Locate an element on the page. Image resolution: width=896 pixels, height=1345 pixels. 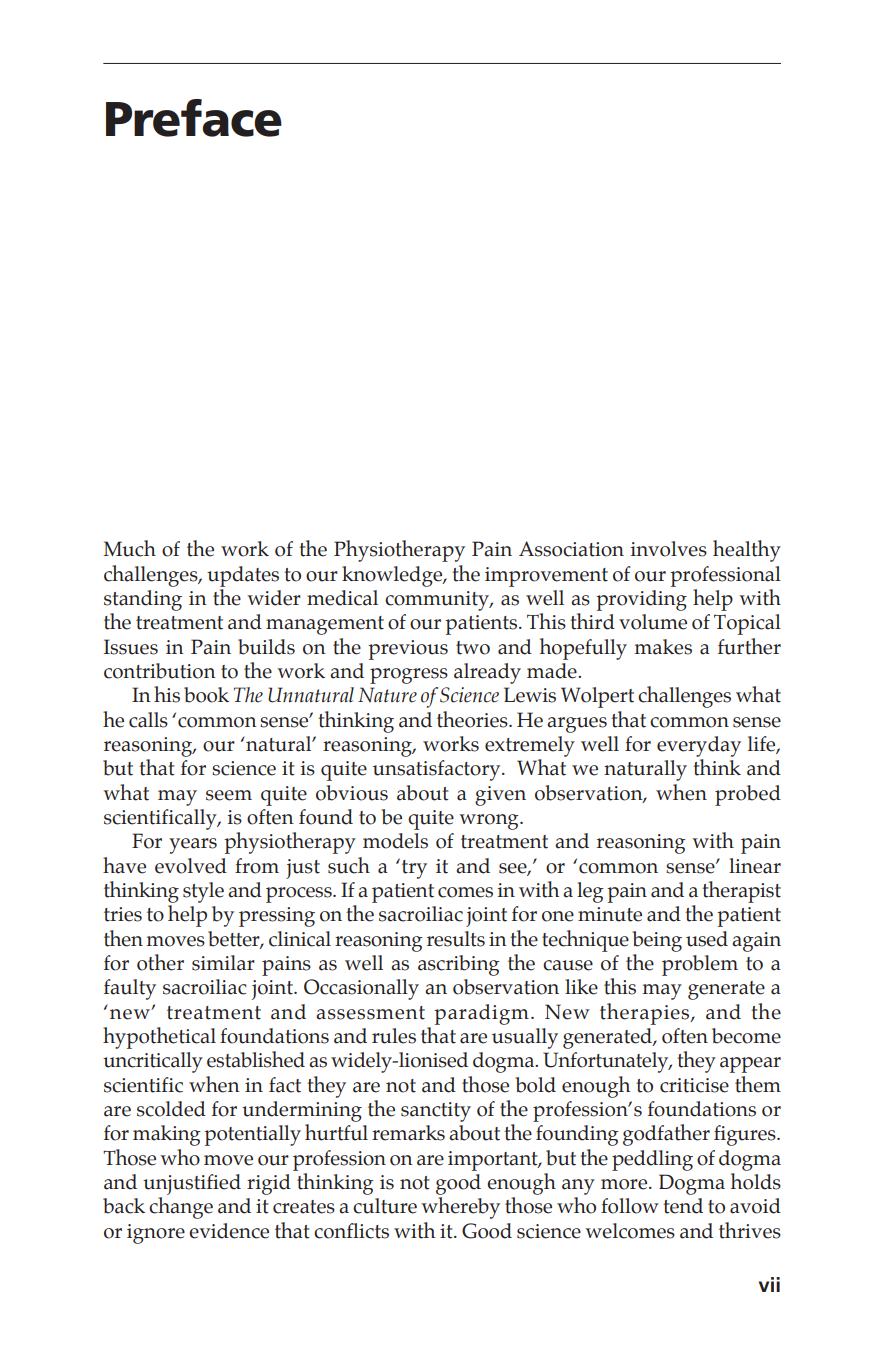
evidence is located at coordinates (229, 1231).
